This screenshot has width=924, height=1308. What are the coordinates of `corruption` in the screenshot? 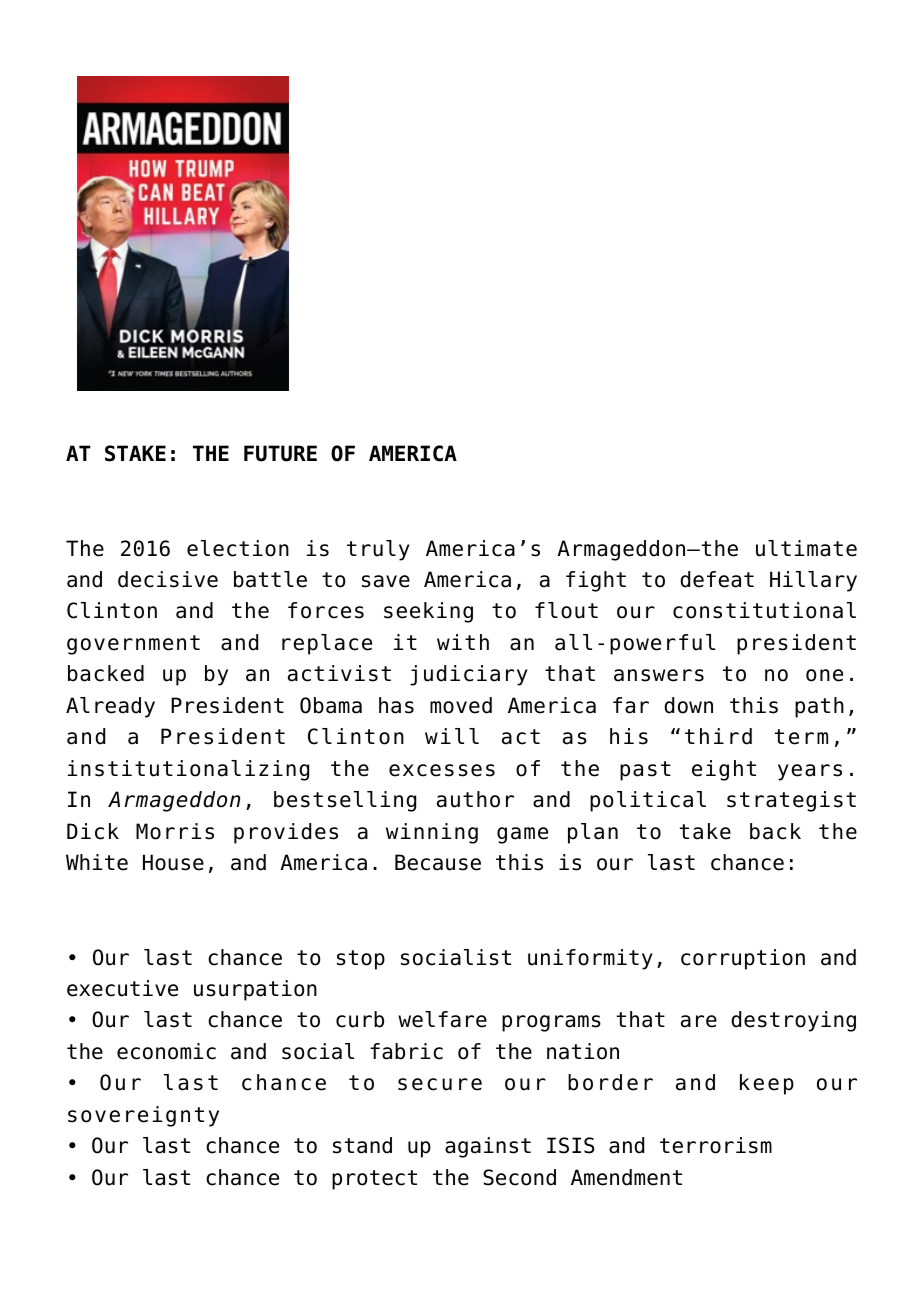 It's located at (743, 959).
